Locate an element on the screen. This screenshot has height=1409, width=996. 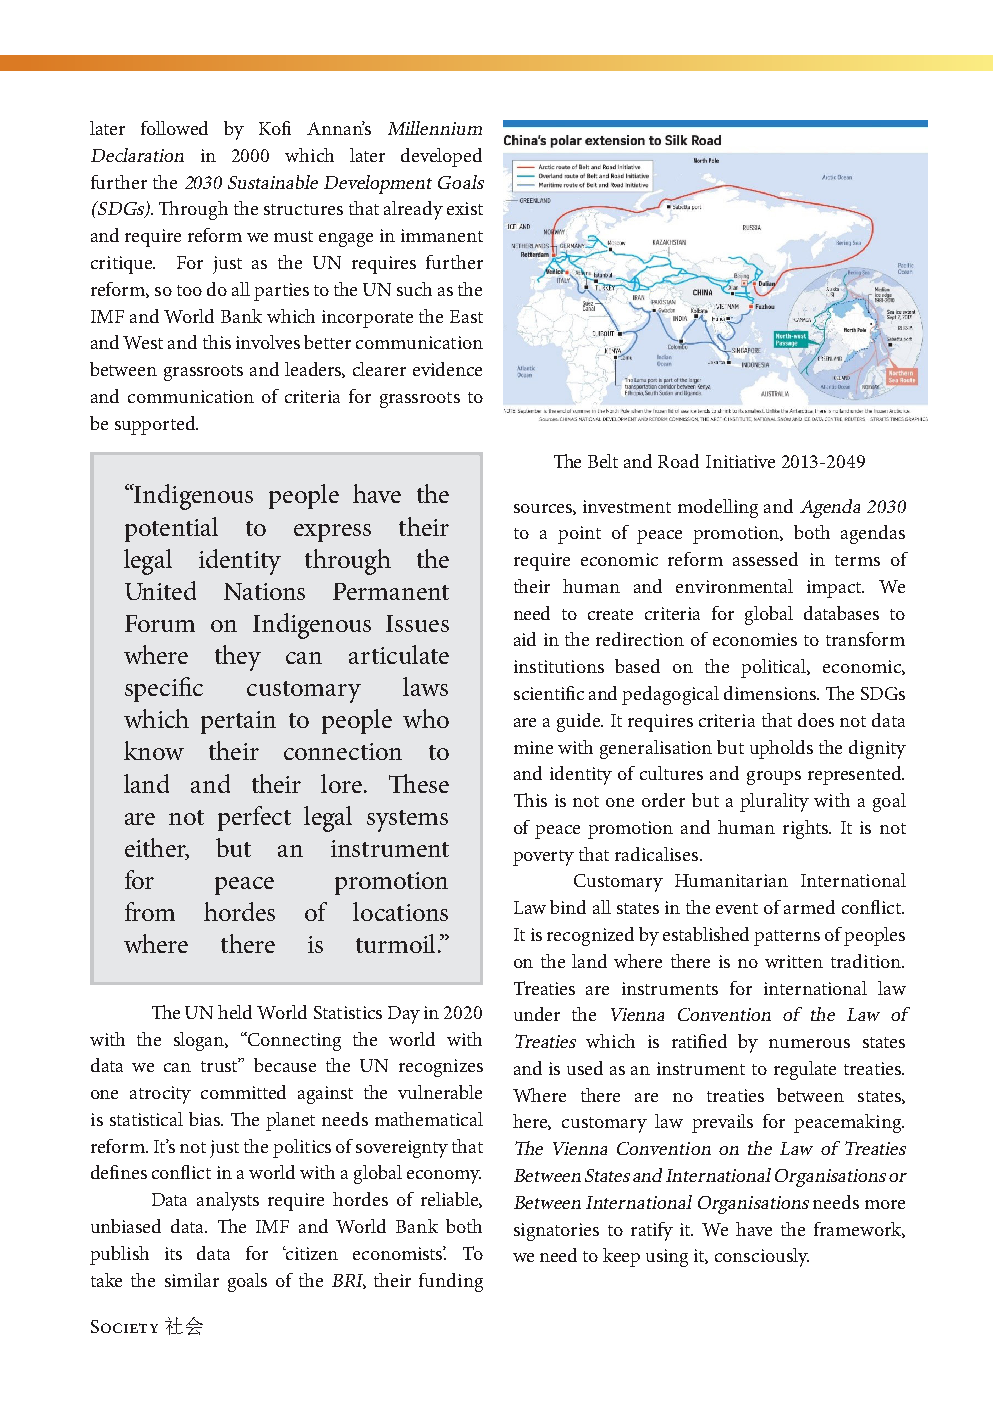
mine is located at coordinates (533, 747).
